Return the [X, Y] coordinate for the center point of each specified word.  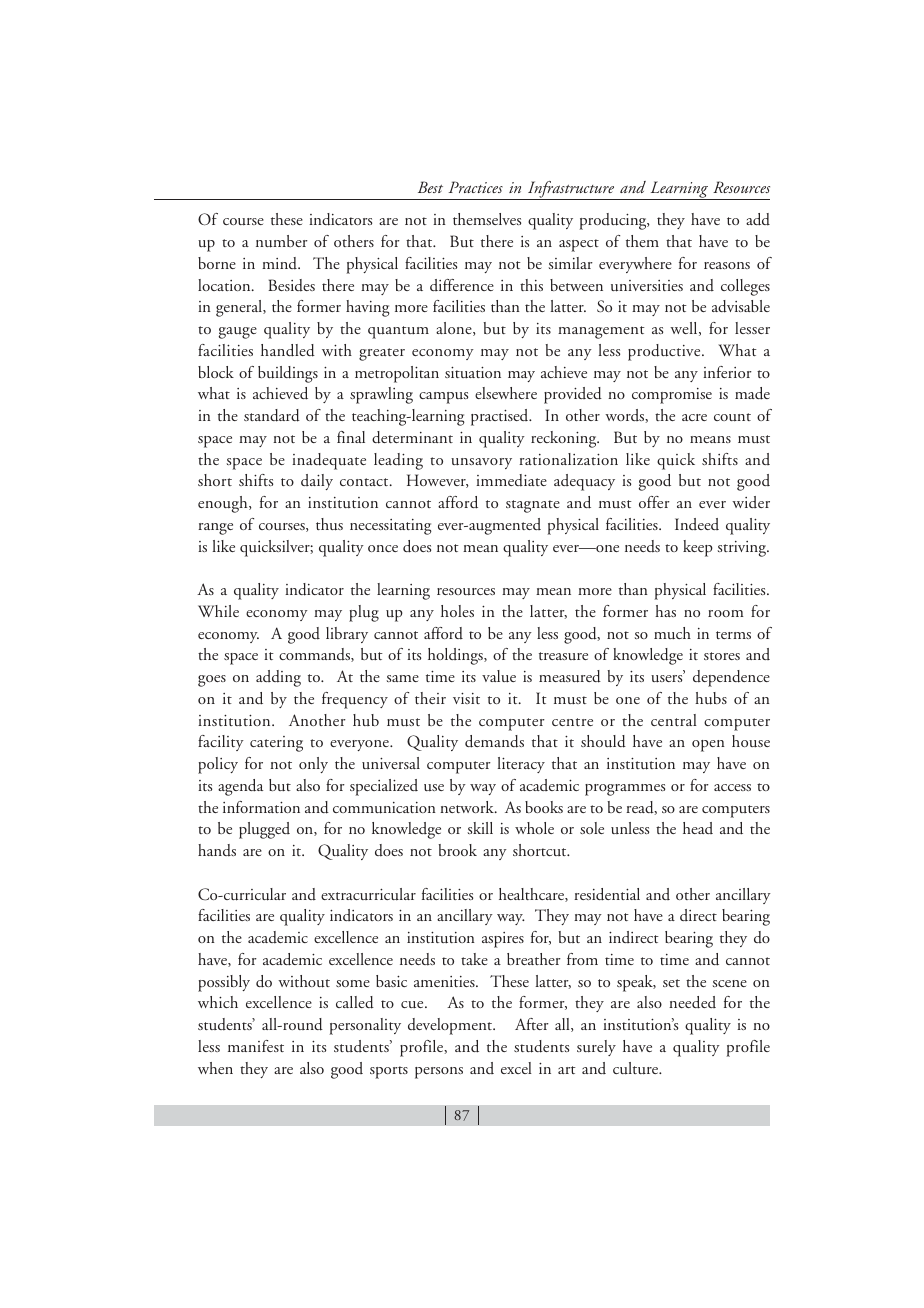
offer [654, 502]
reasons [727, 265]
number [282, 241]
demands [494, 741]
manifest [256, 1046]
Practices [476, 187]
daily [317, 482]
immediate [511, 480]
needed [692, 1002]
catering [276, 744]
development [451, 1026]
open [708, 746]
